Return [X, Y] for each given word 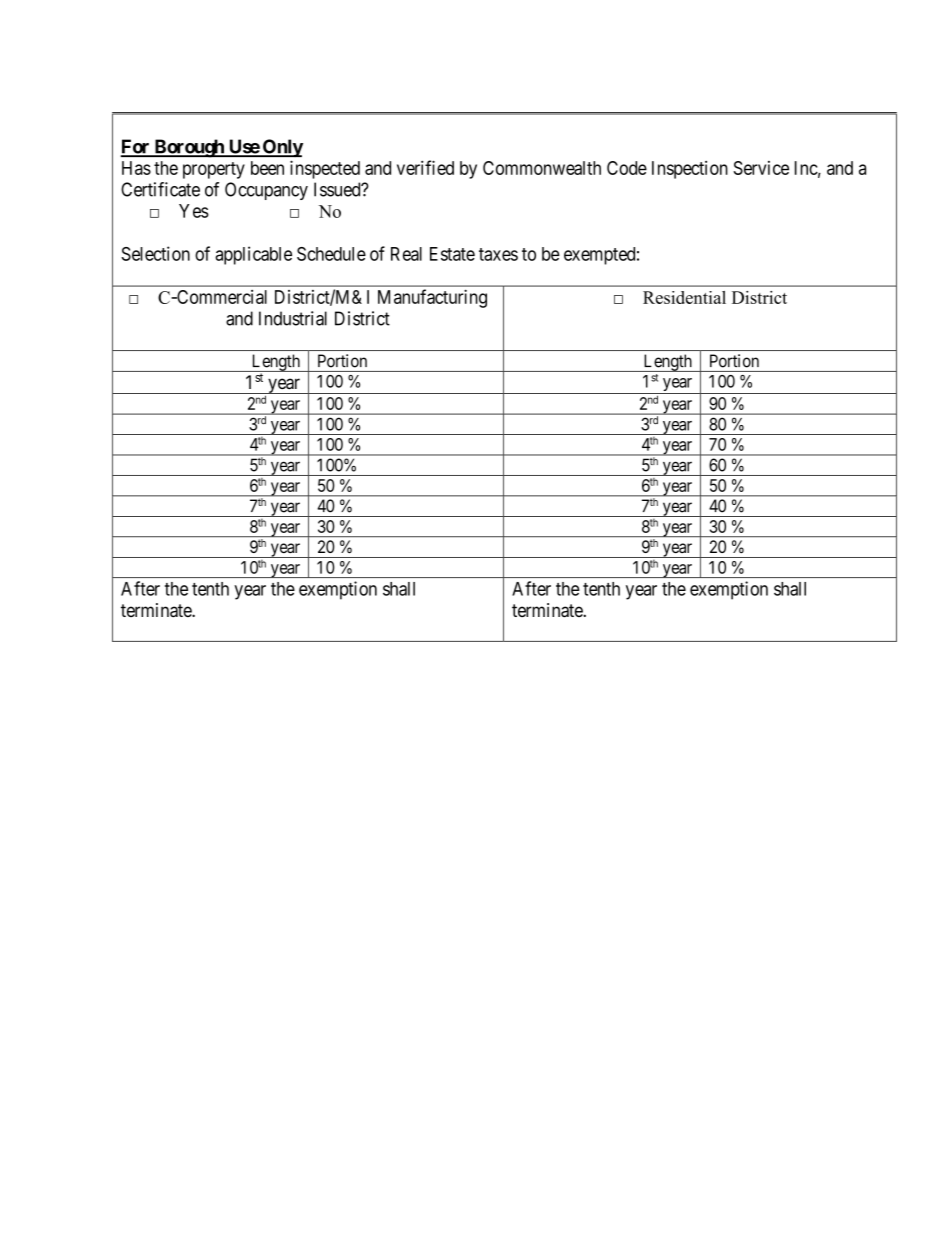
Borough [189, 148]
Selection [155, 253]
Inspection [690, 170]
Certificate [160, 189]
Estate [452, 254]
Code [627, 168]
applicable [253, 255]
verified [425, 167]
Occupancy [266, 191]
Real [406, 254]
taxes [498, 254]
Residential [684, 297]
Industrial [293, 318]
